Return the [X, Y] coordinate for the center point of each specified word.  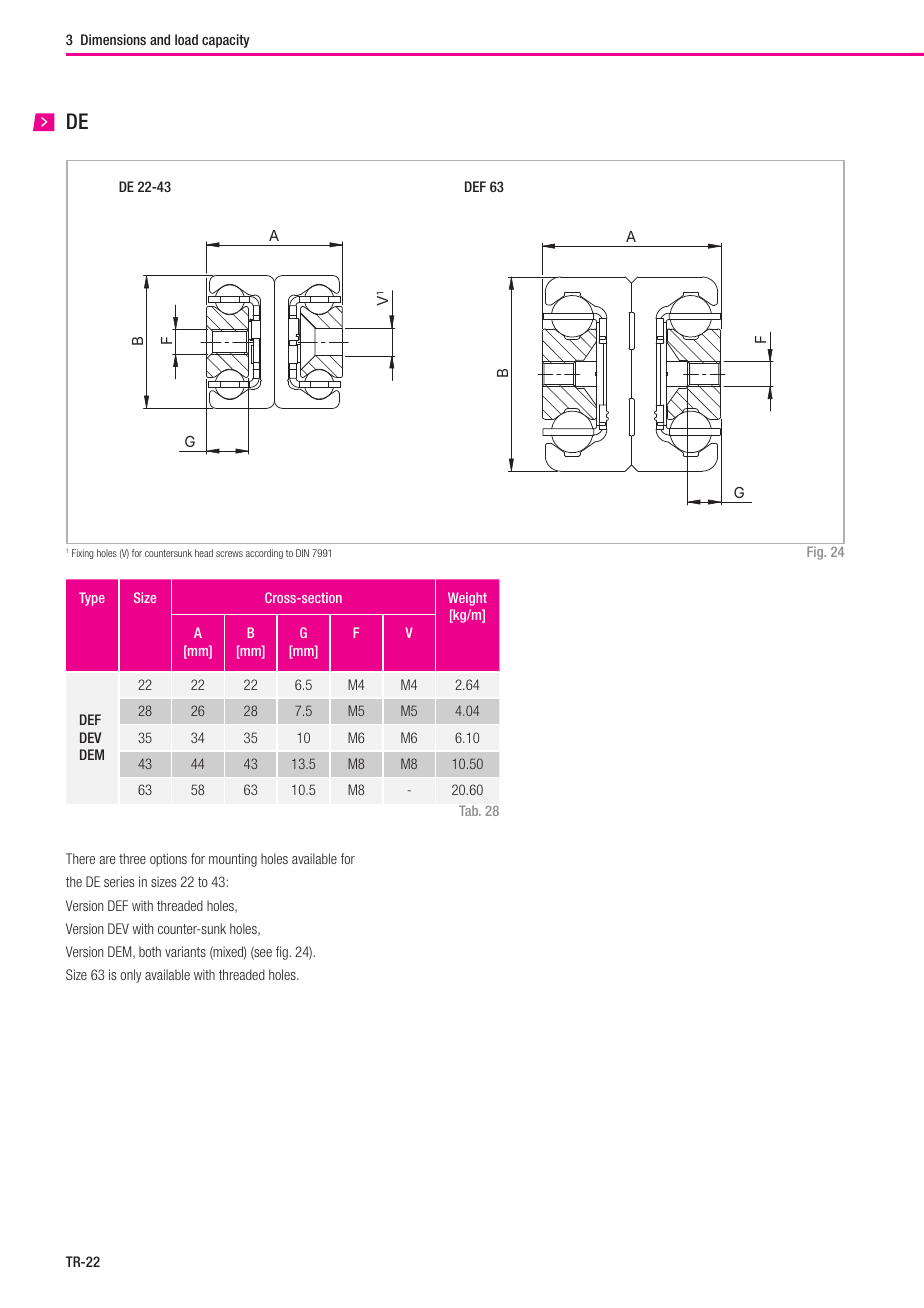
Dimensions [113, 39]
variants [185, 951]
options [168, 860]
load [186, 39]
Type [92, 599]
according [264, 554]
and [160, 39]
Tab [470, 810]
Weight [467, 599]
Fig [816, 553]
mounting [233, 860]
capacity [226, 41]
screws [229, 554]
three [132, 858]
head [204, 553]
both [150, 951]
